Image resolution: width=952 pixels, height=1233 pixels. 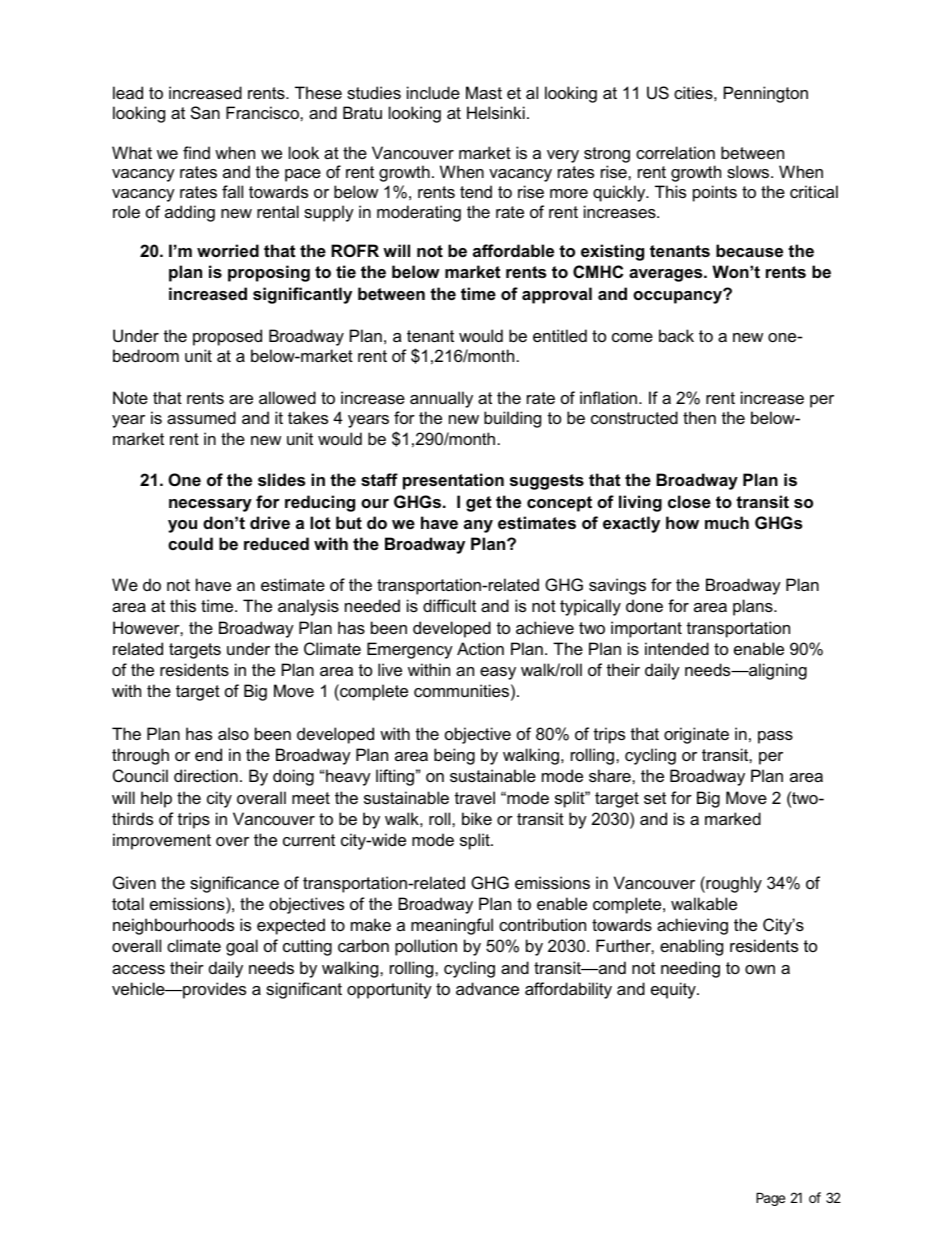 I want to click on Pennington, so click(x=766, y=94).
